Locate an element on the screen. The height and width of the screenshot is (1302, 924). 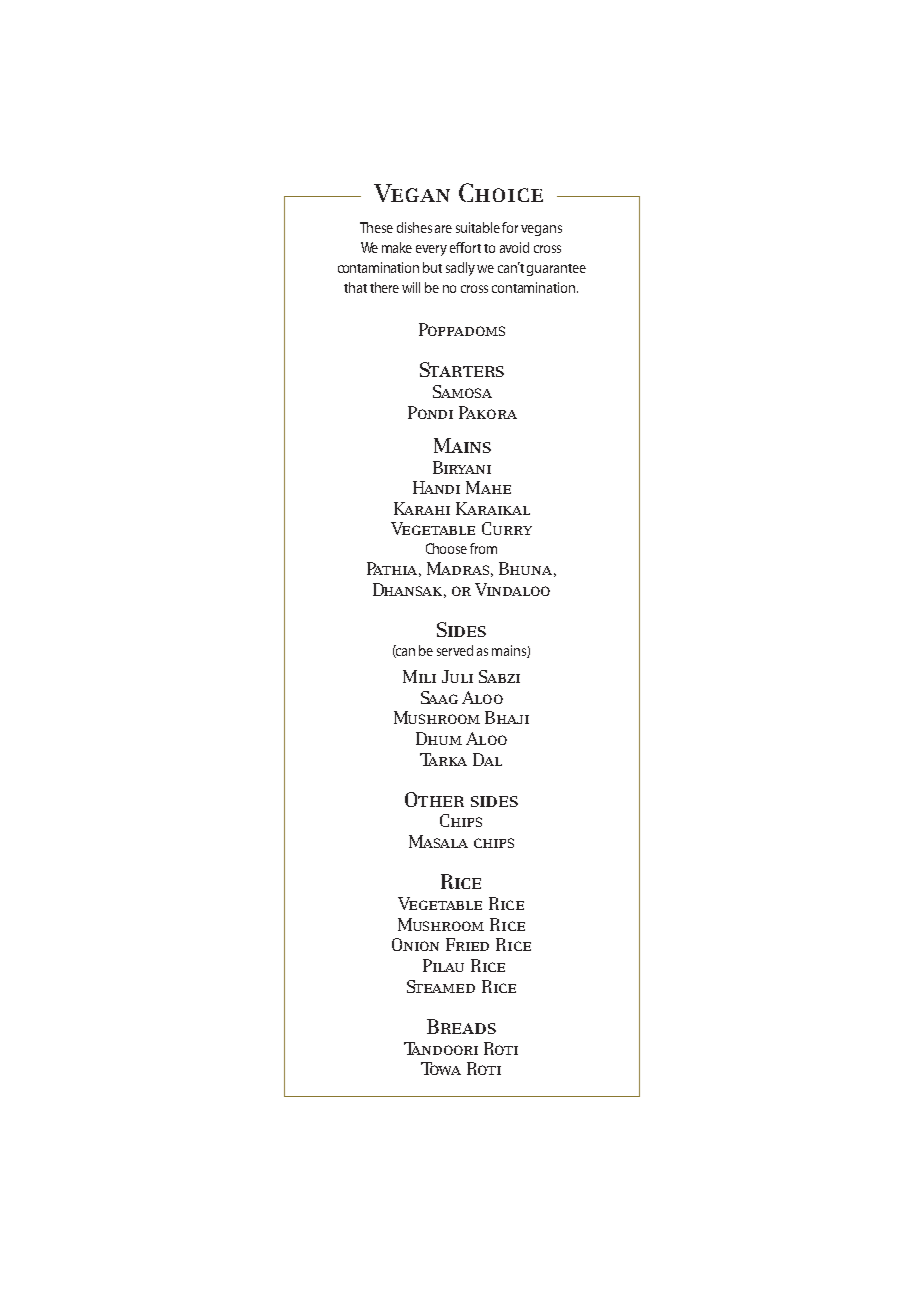
are is located at coordinates (443, 229).
